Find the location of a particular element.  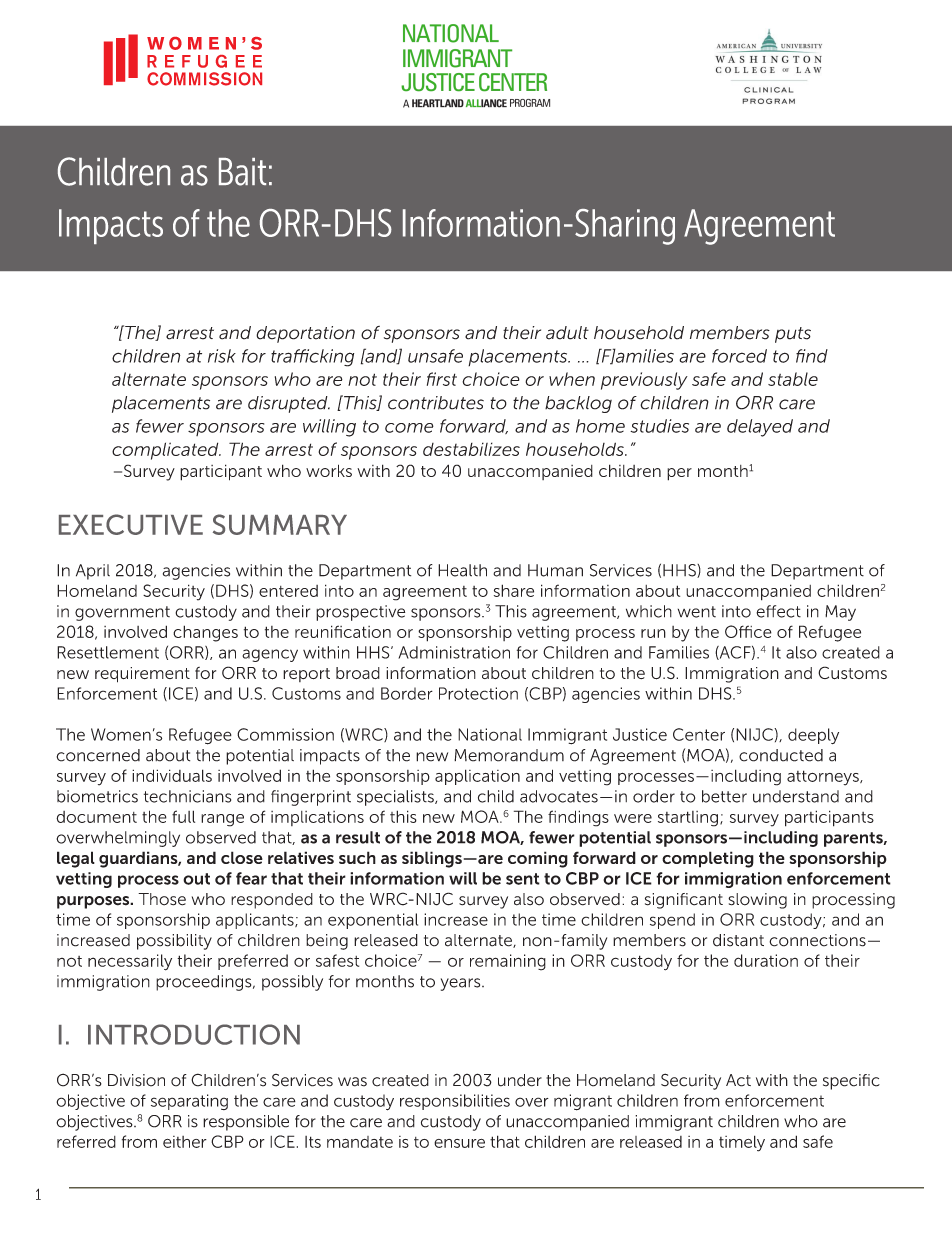

responsibilities is located at coordinates (455, 1102).
